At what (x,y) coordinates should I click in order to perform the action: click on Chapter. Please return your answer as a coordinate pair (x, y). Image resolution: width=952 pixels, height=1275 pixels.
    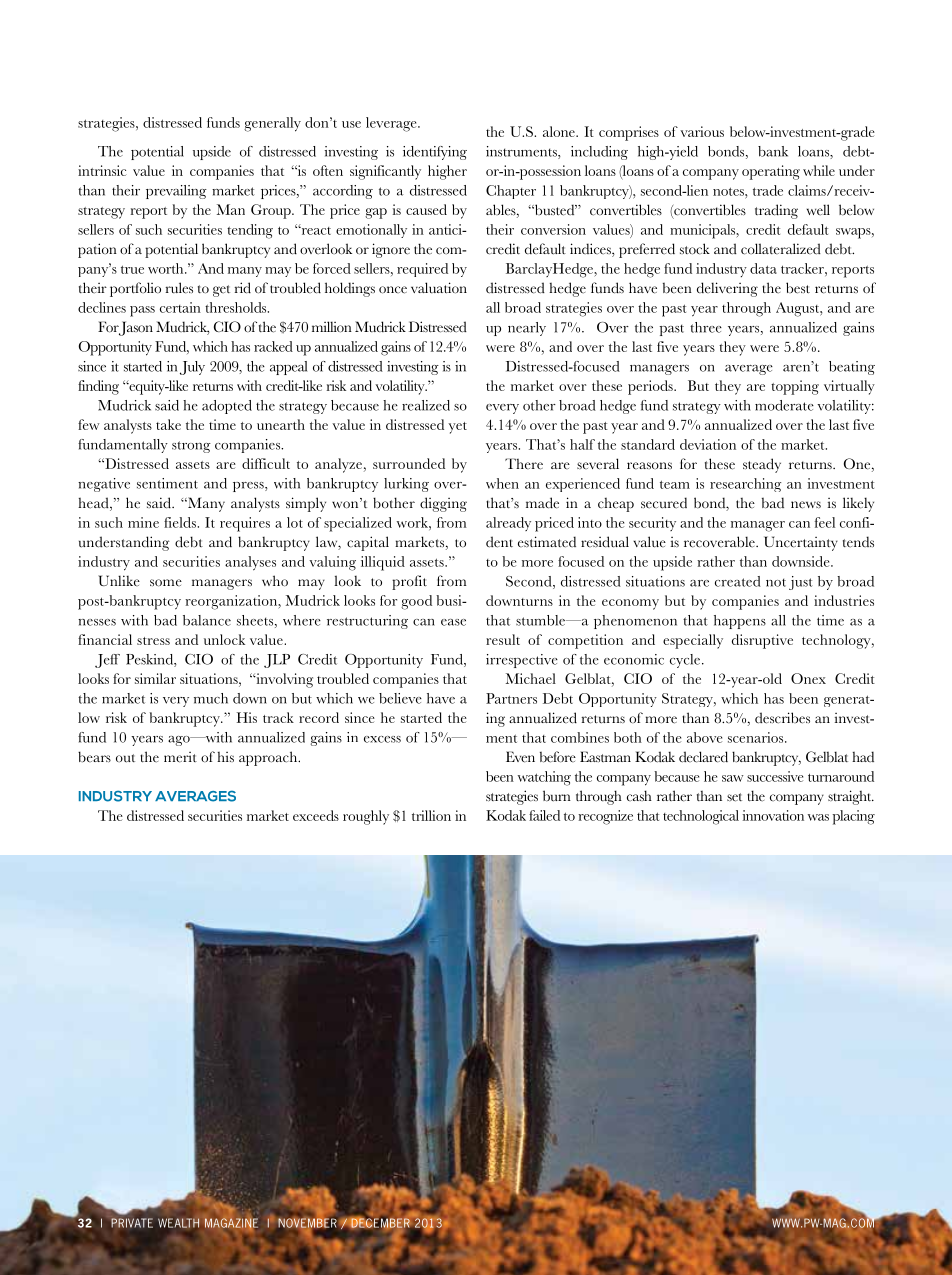
    Looking at the image, I should click on (511, 192).
